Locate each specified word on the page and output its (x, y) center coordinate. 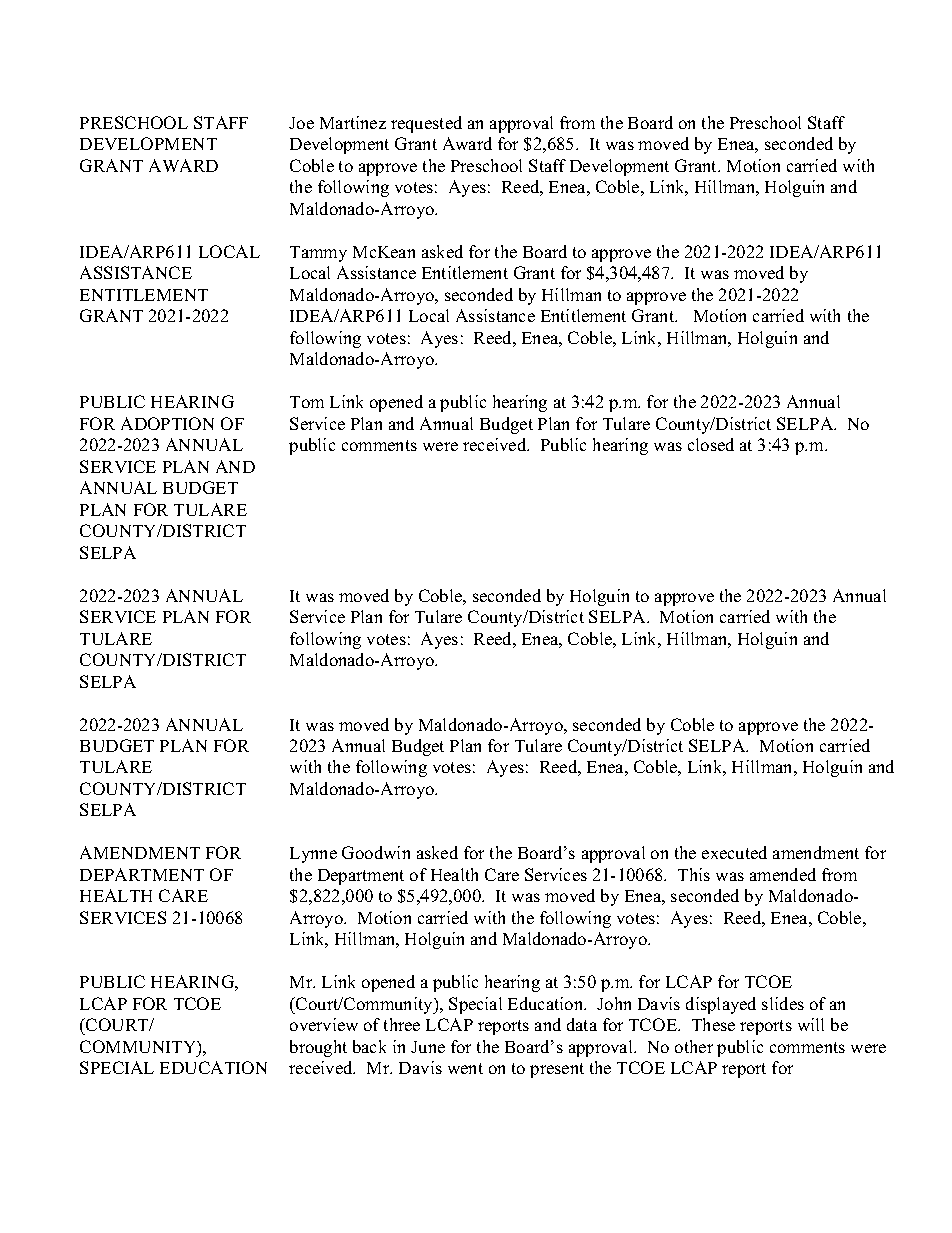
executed (734, 852)
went (465, 1068)
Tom (307, 402)
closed (711, 444)
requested (426, 124)
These (713, 1024)
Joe (301, 123)
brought (318, 1048)
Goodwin (376, 852)
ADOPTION (167, 423)
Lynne (313, 855)
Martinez (353, 122)
